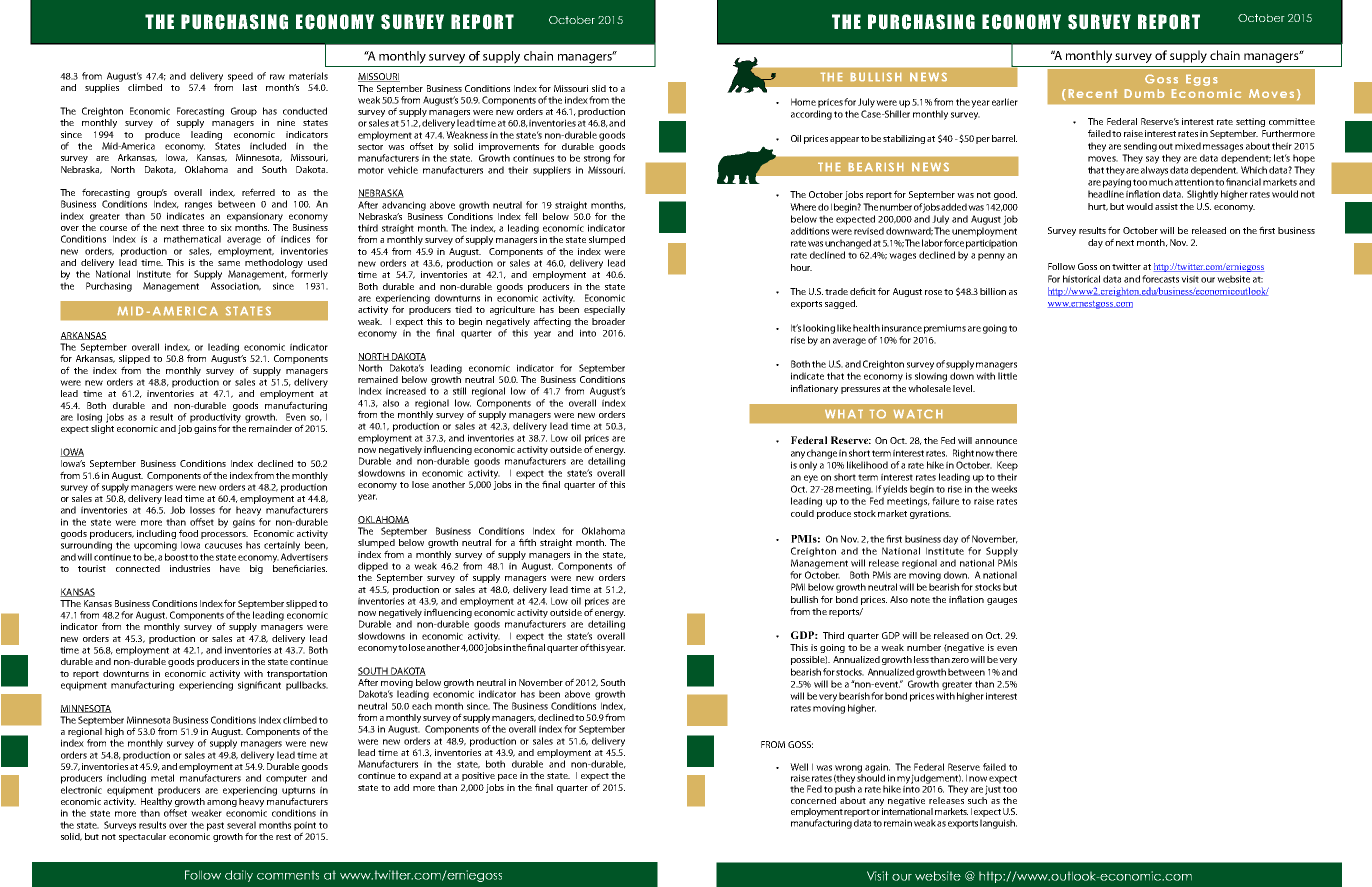  What do you see at coordinates (229, 263) in the page?
I see `same` at bounding box center [229, 263].
